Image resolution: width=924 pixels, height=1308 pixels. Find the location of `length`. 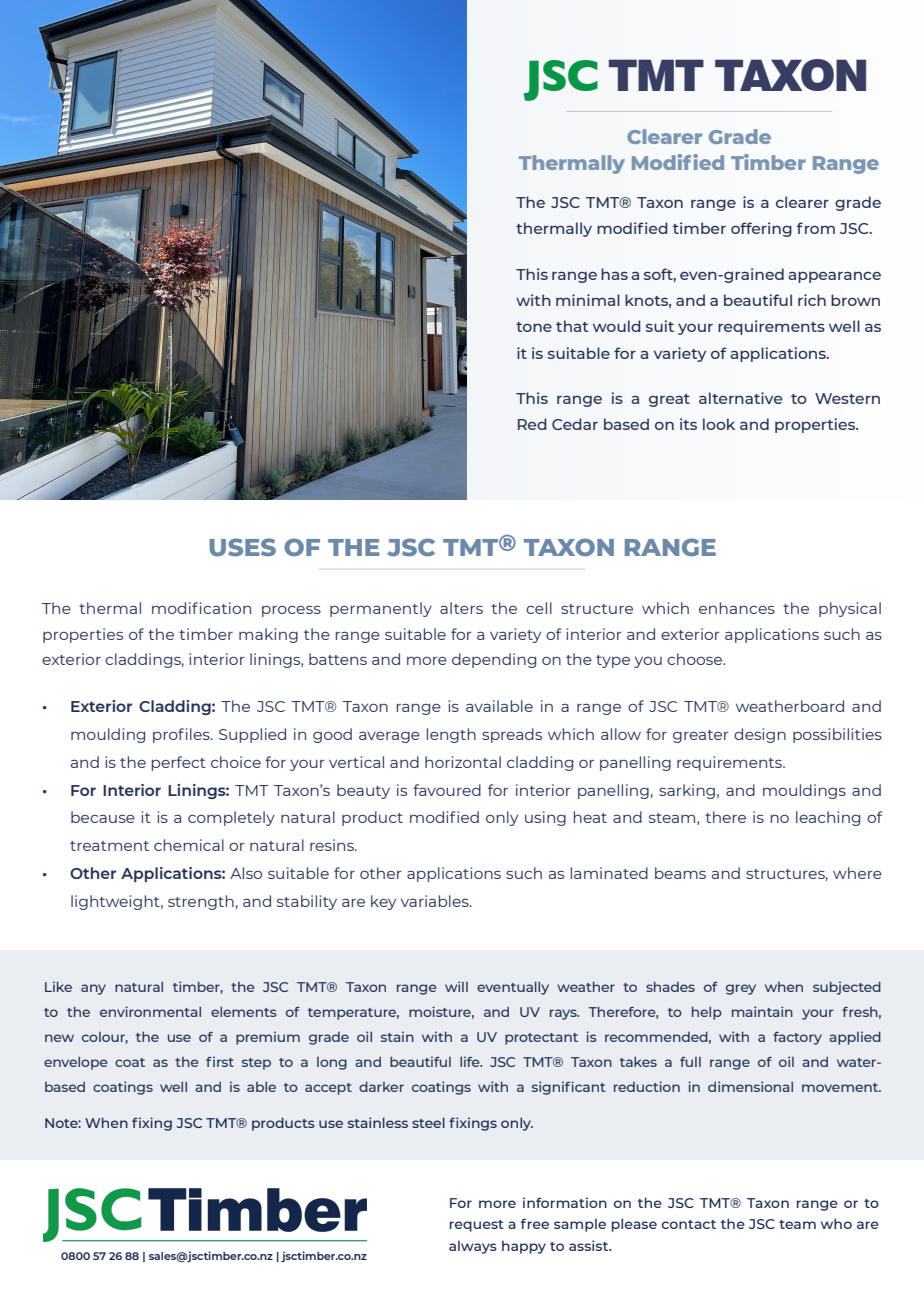

length is located at coordinates (451, 735).
